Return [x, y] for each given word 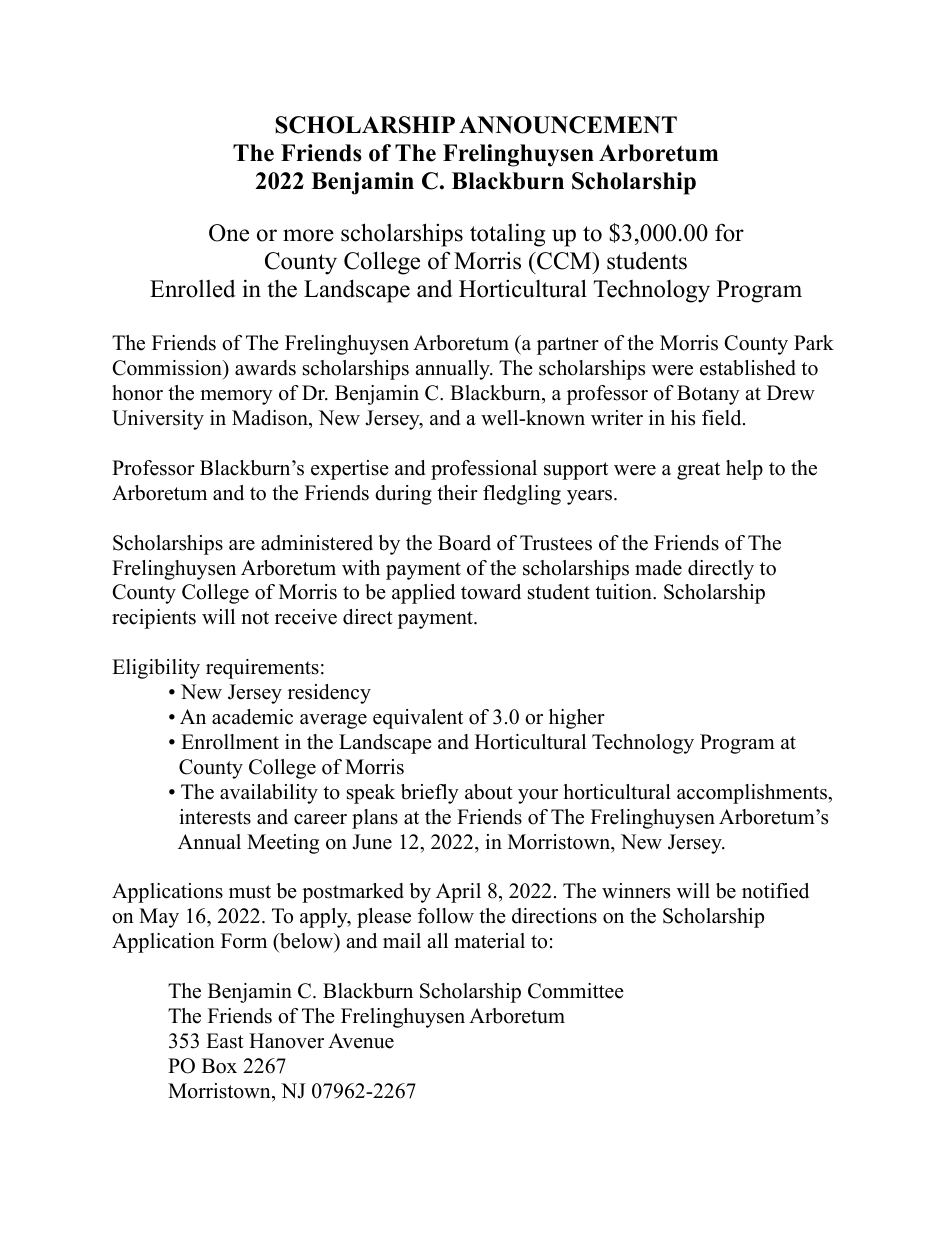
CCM [564, 261]
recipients [154, 619]
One [229, 233]
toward [491, 592]
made [658, 568]
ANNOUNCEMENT [568, 125]
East [225, 1041]
